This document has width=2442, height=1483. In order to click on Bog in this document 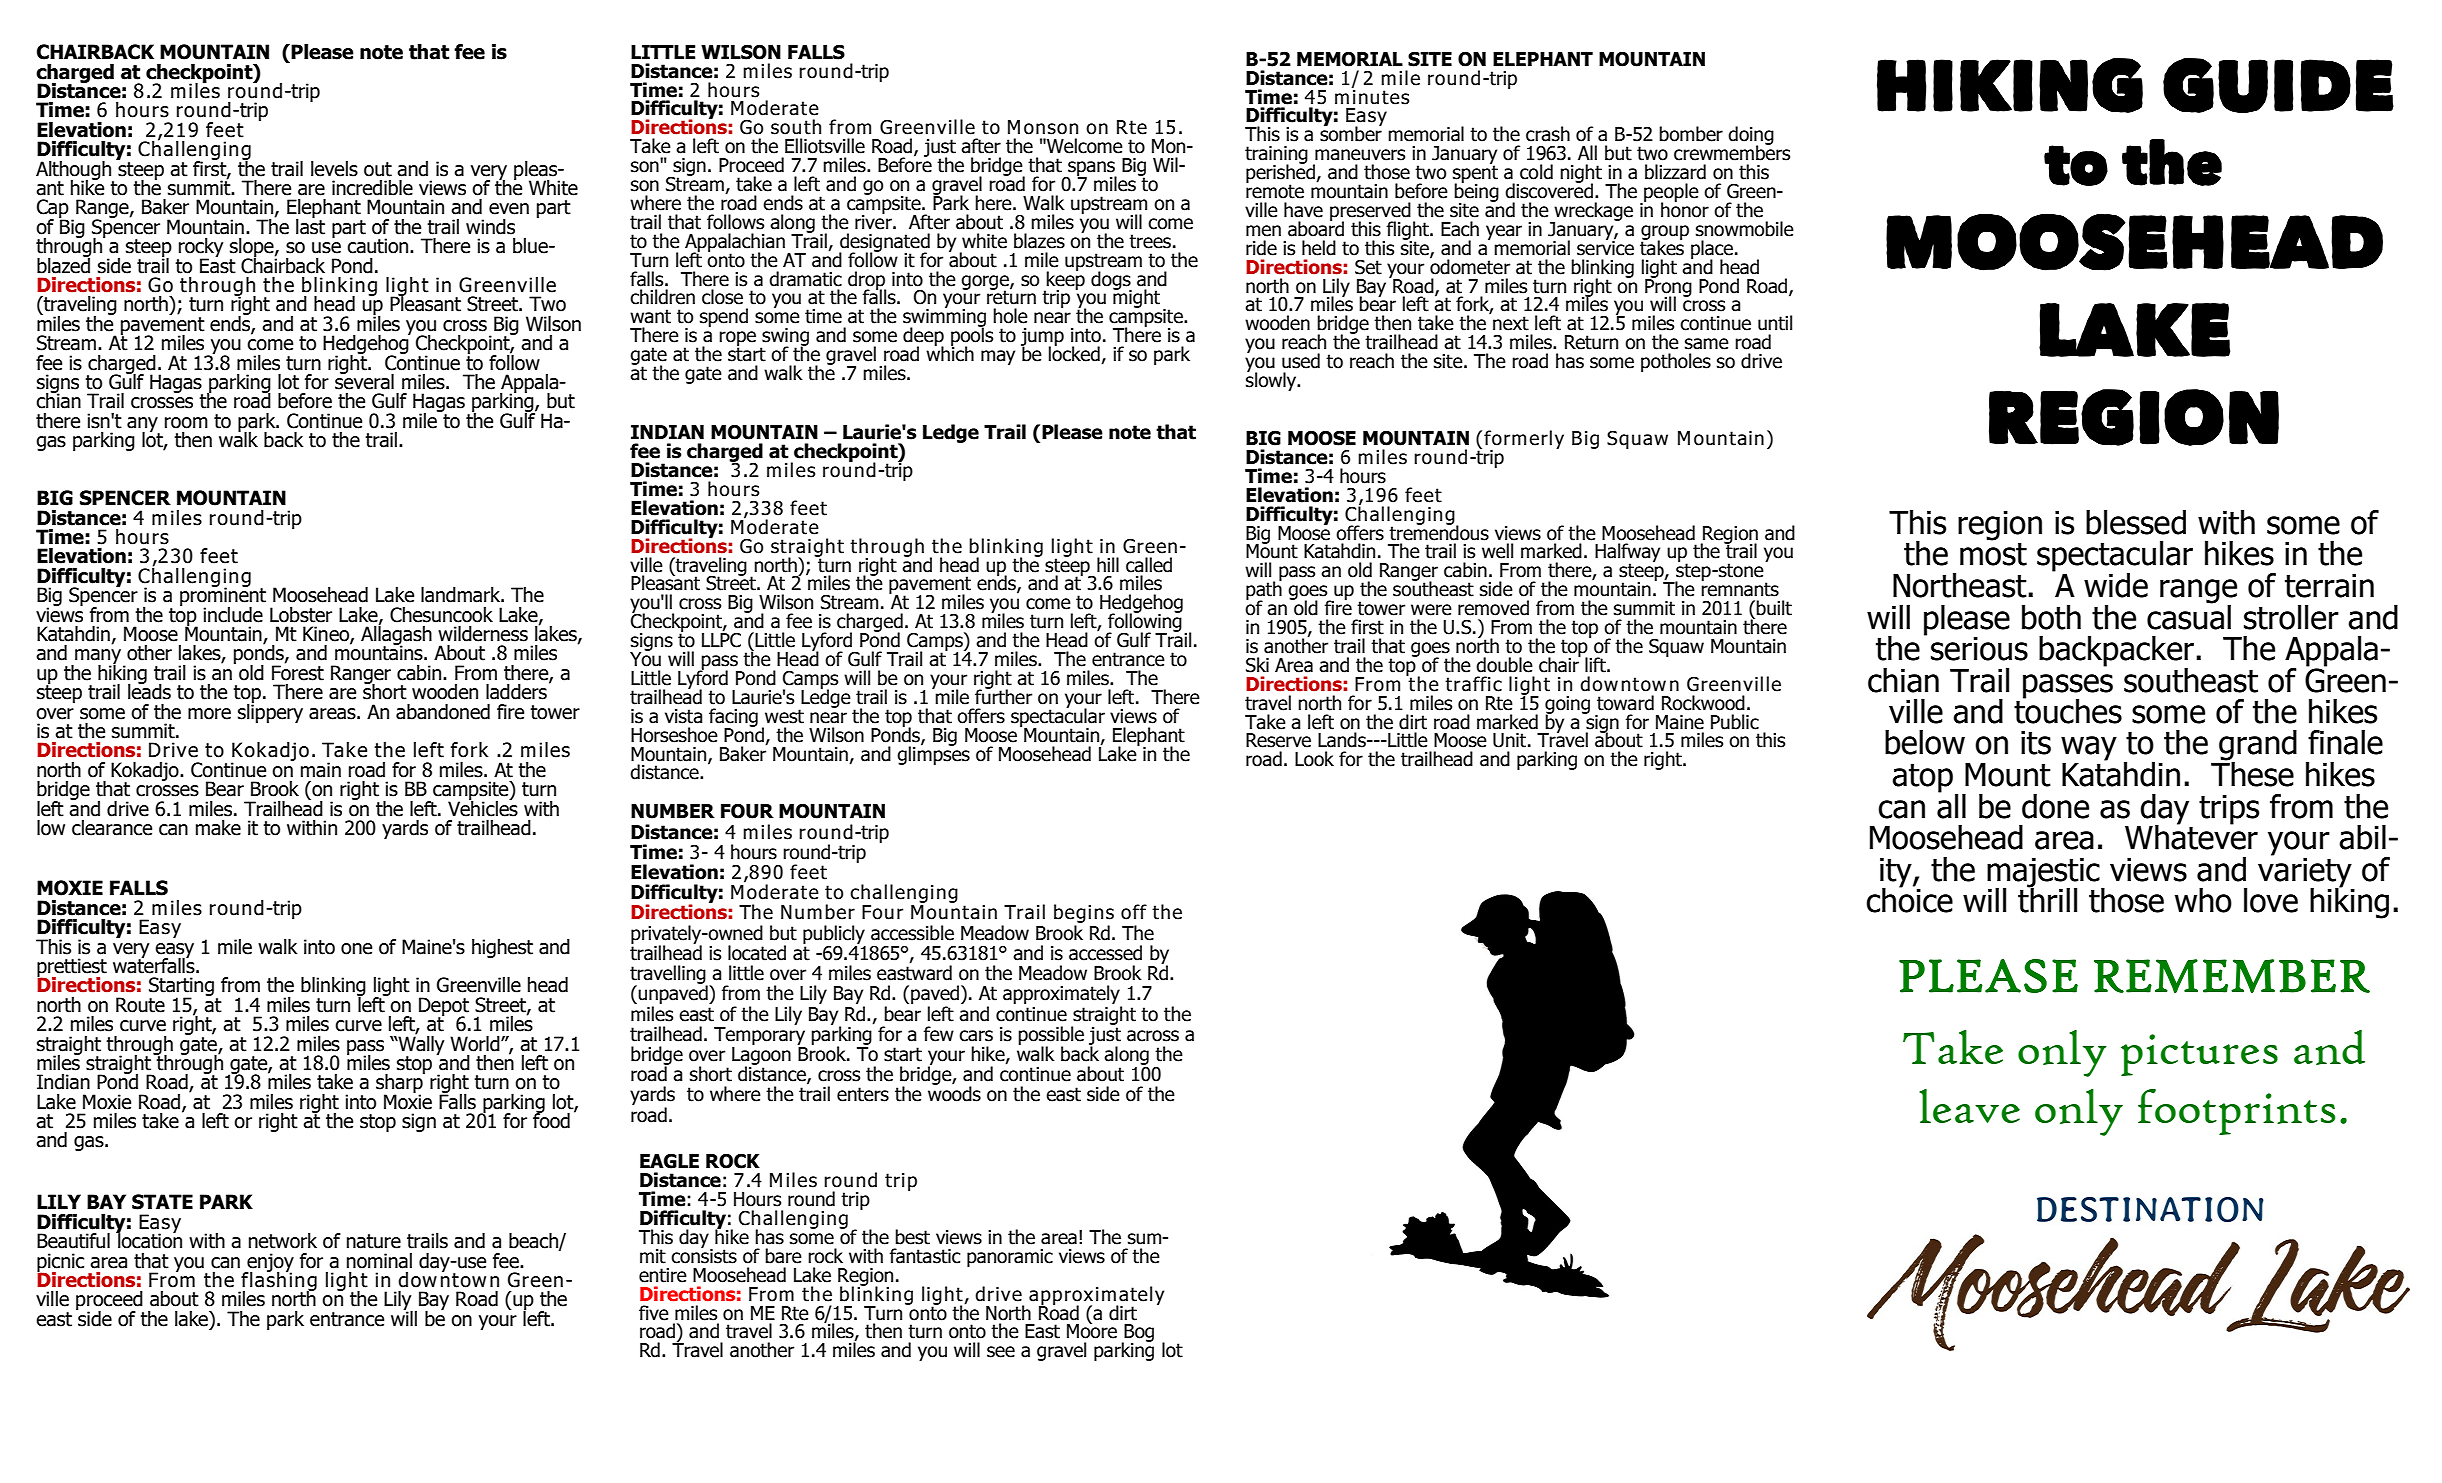, I will do `click(1138, 1334)`.
